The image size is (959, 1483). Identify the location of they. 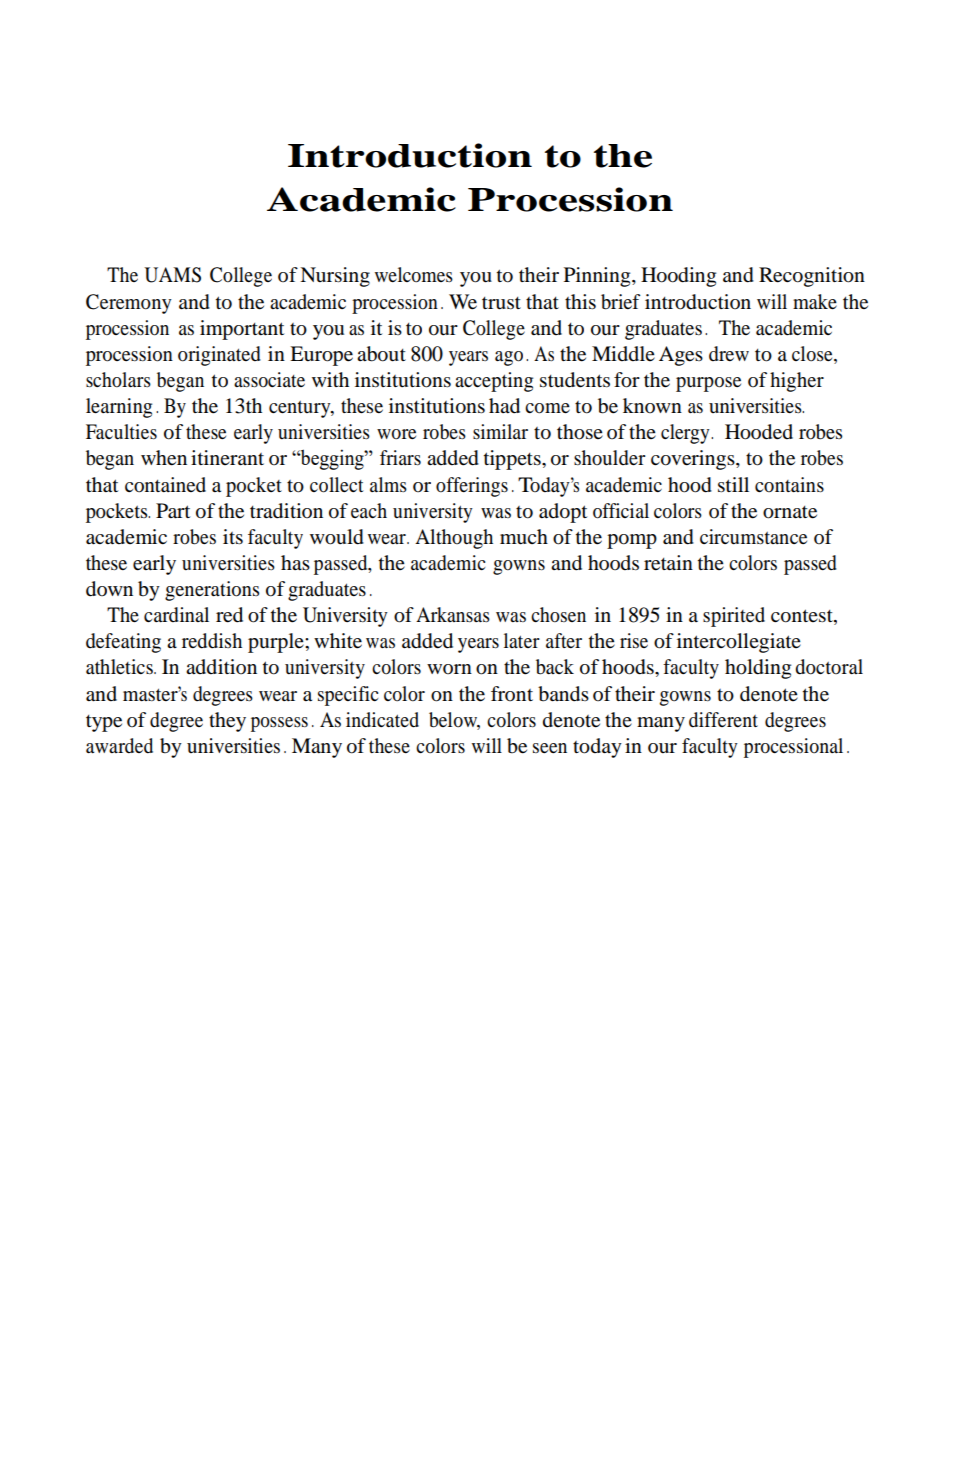
(227, 722).
